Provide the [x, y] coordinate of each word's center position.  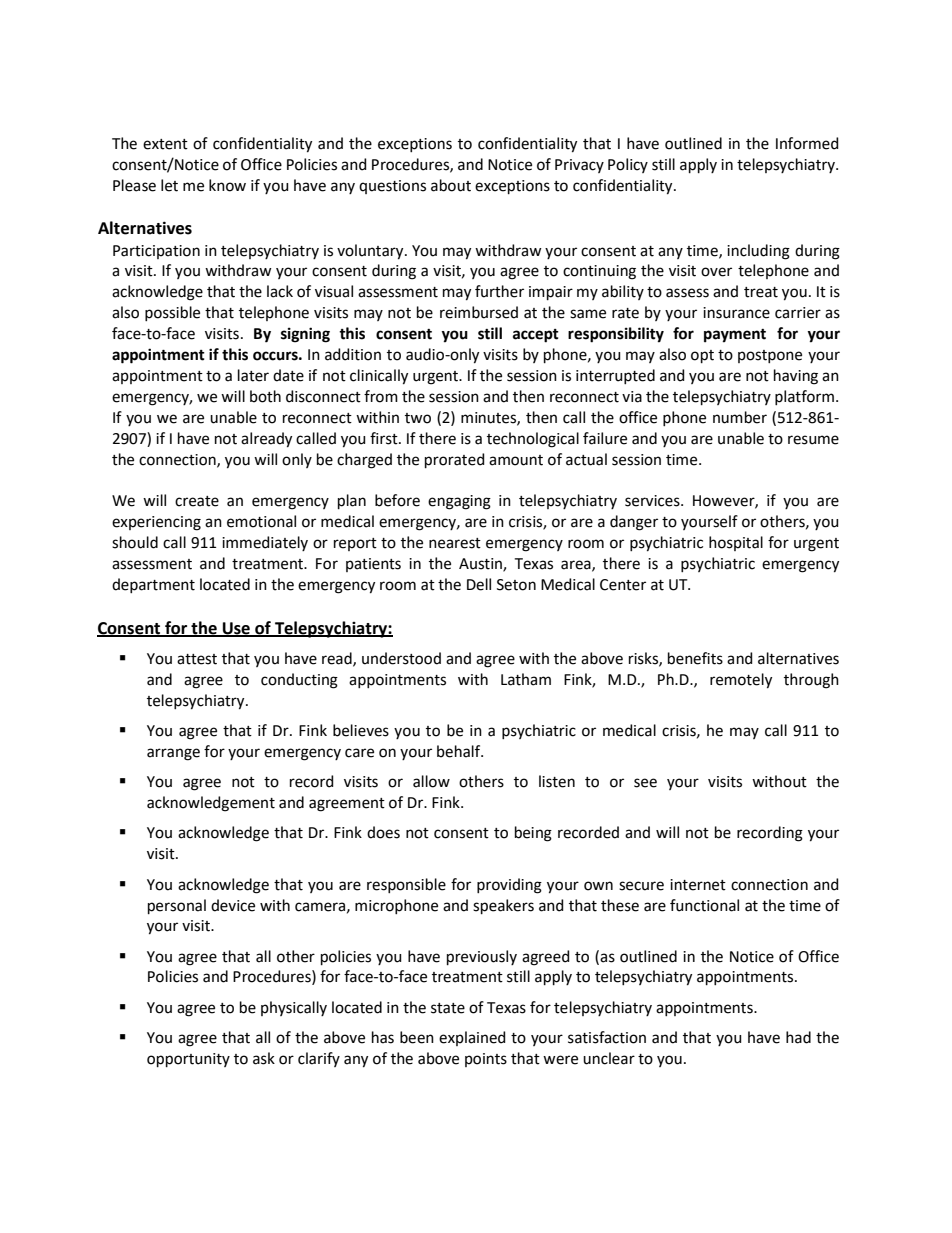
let [169, 185]
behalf [460, 751]
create [197, 501]
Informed [807, 143]
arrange [173, 754]
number [740, 417]
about [451, 185]
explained [472, 1038]
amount [516, 460]
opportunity [188, 1060]
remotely [741, 681]
